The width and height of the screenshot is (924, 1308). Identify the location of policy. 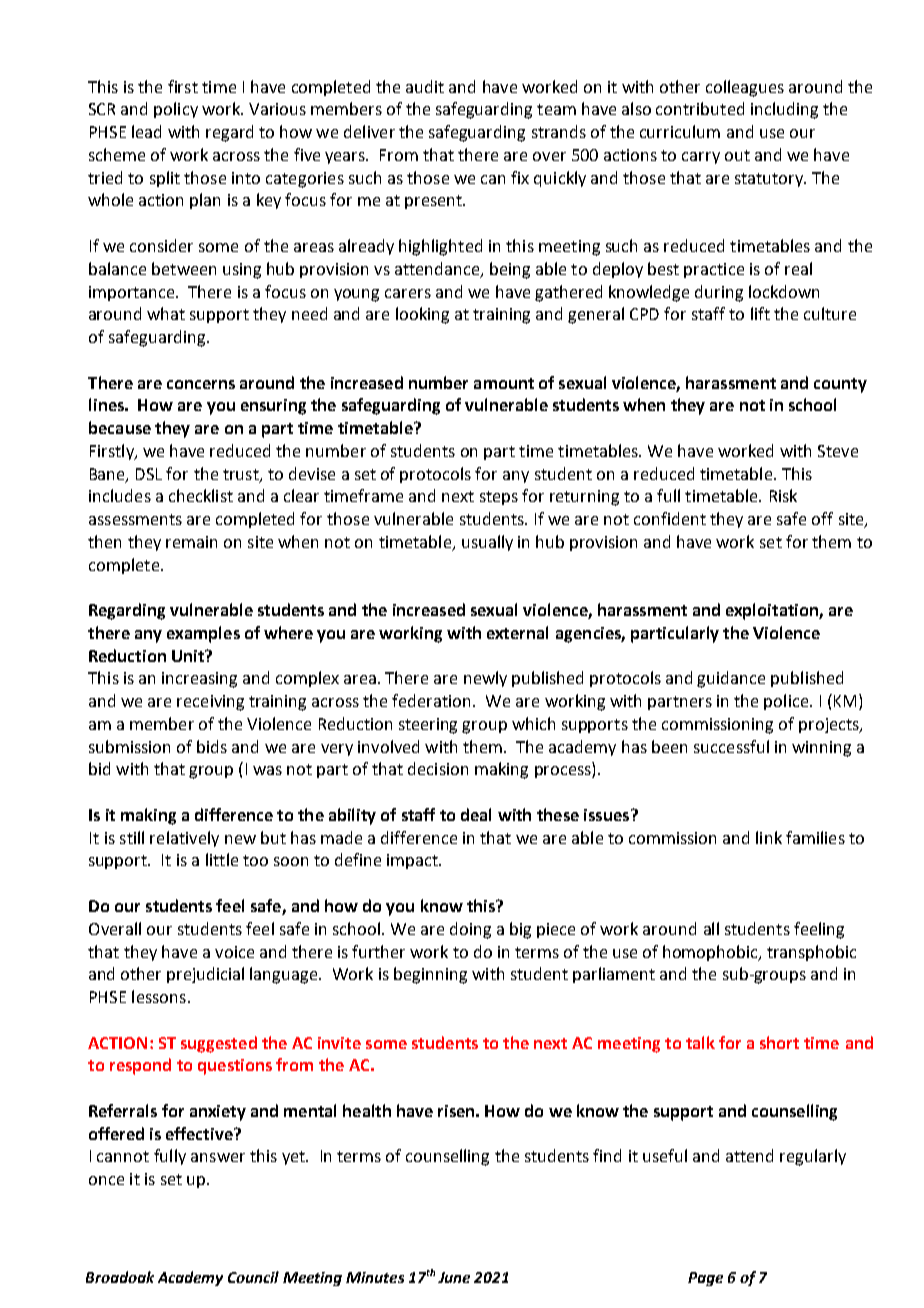
(176, 110).
